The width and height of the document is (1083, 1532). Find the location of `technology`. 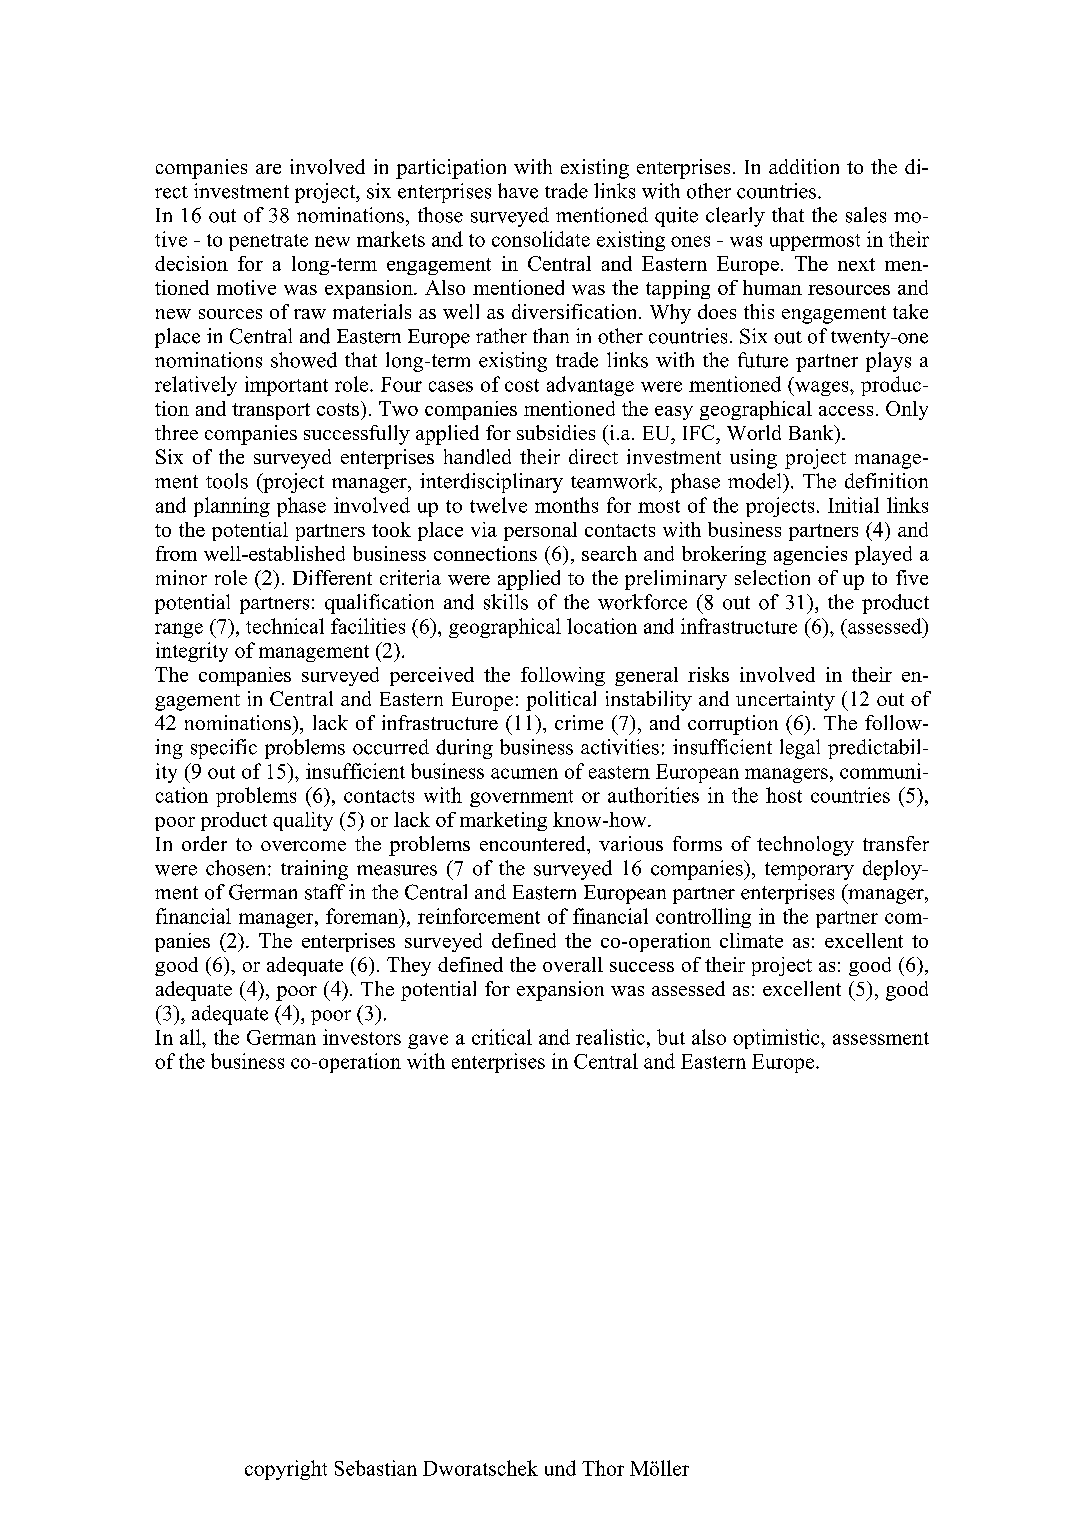

technology is located at coordinates (805, 846).
